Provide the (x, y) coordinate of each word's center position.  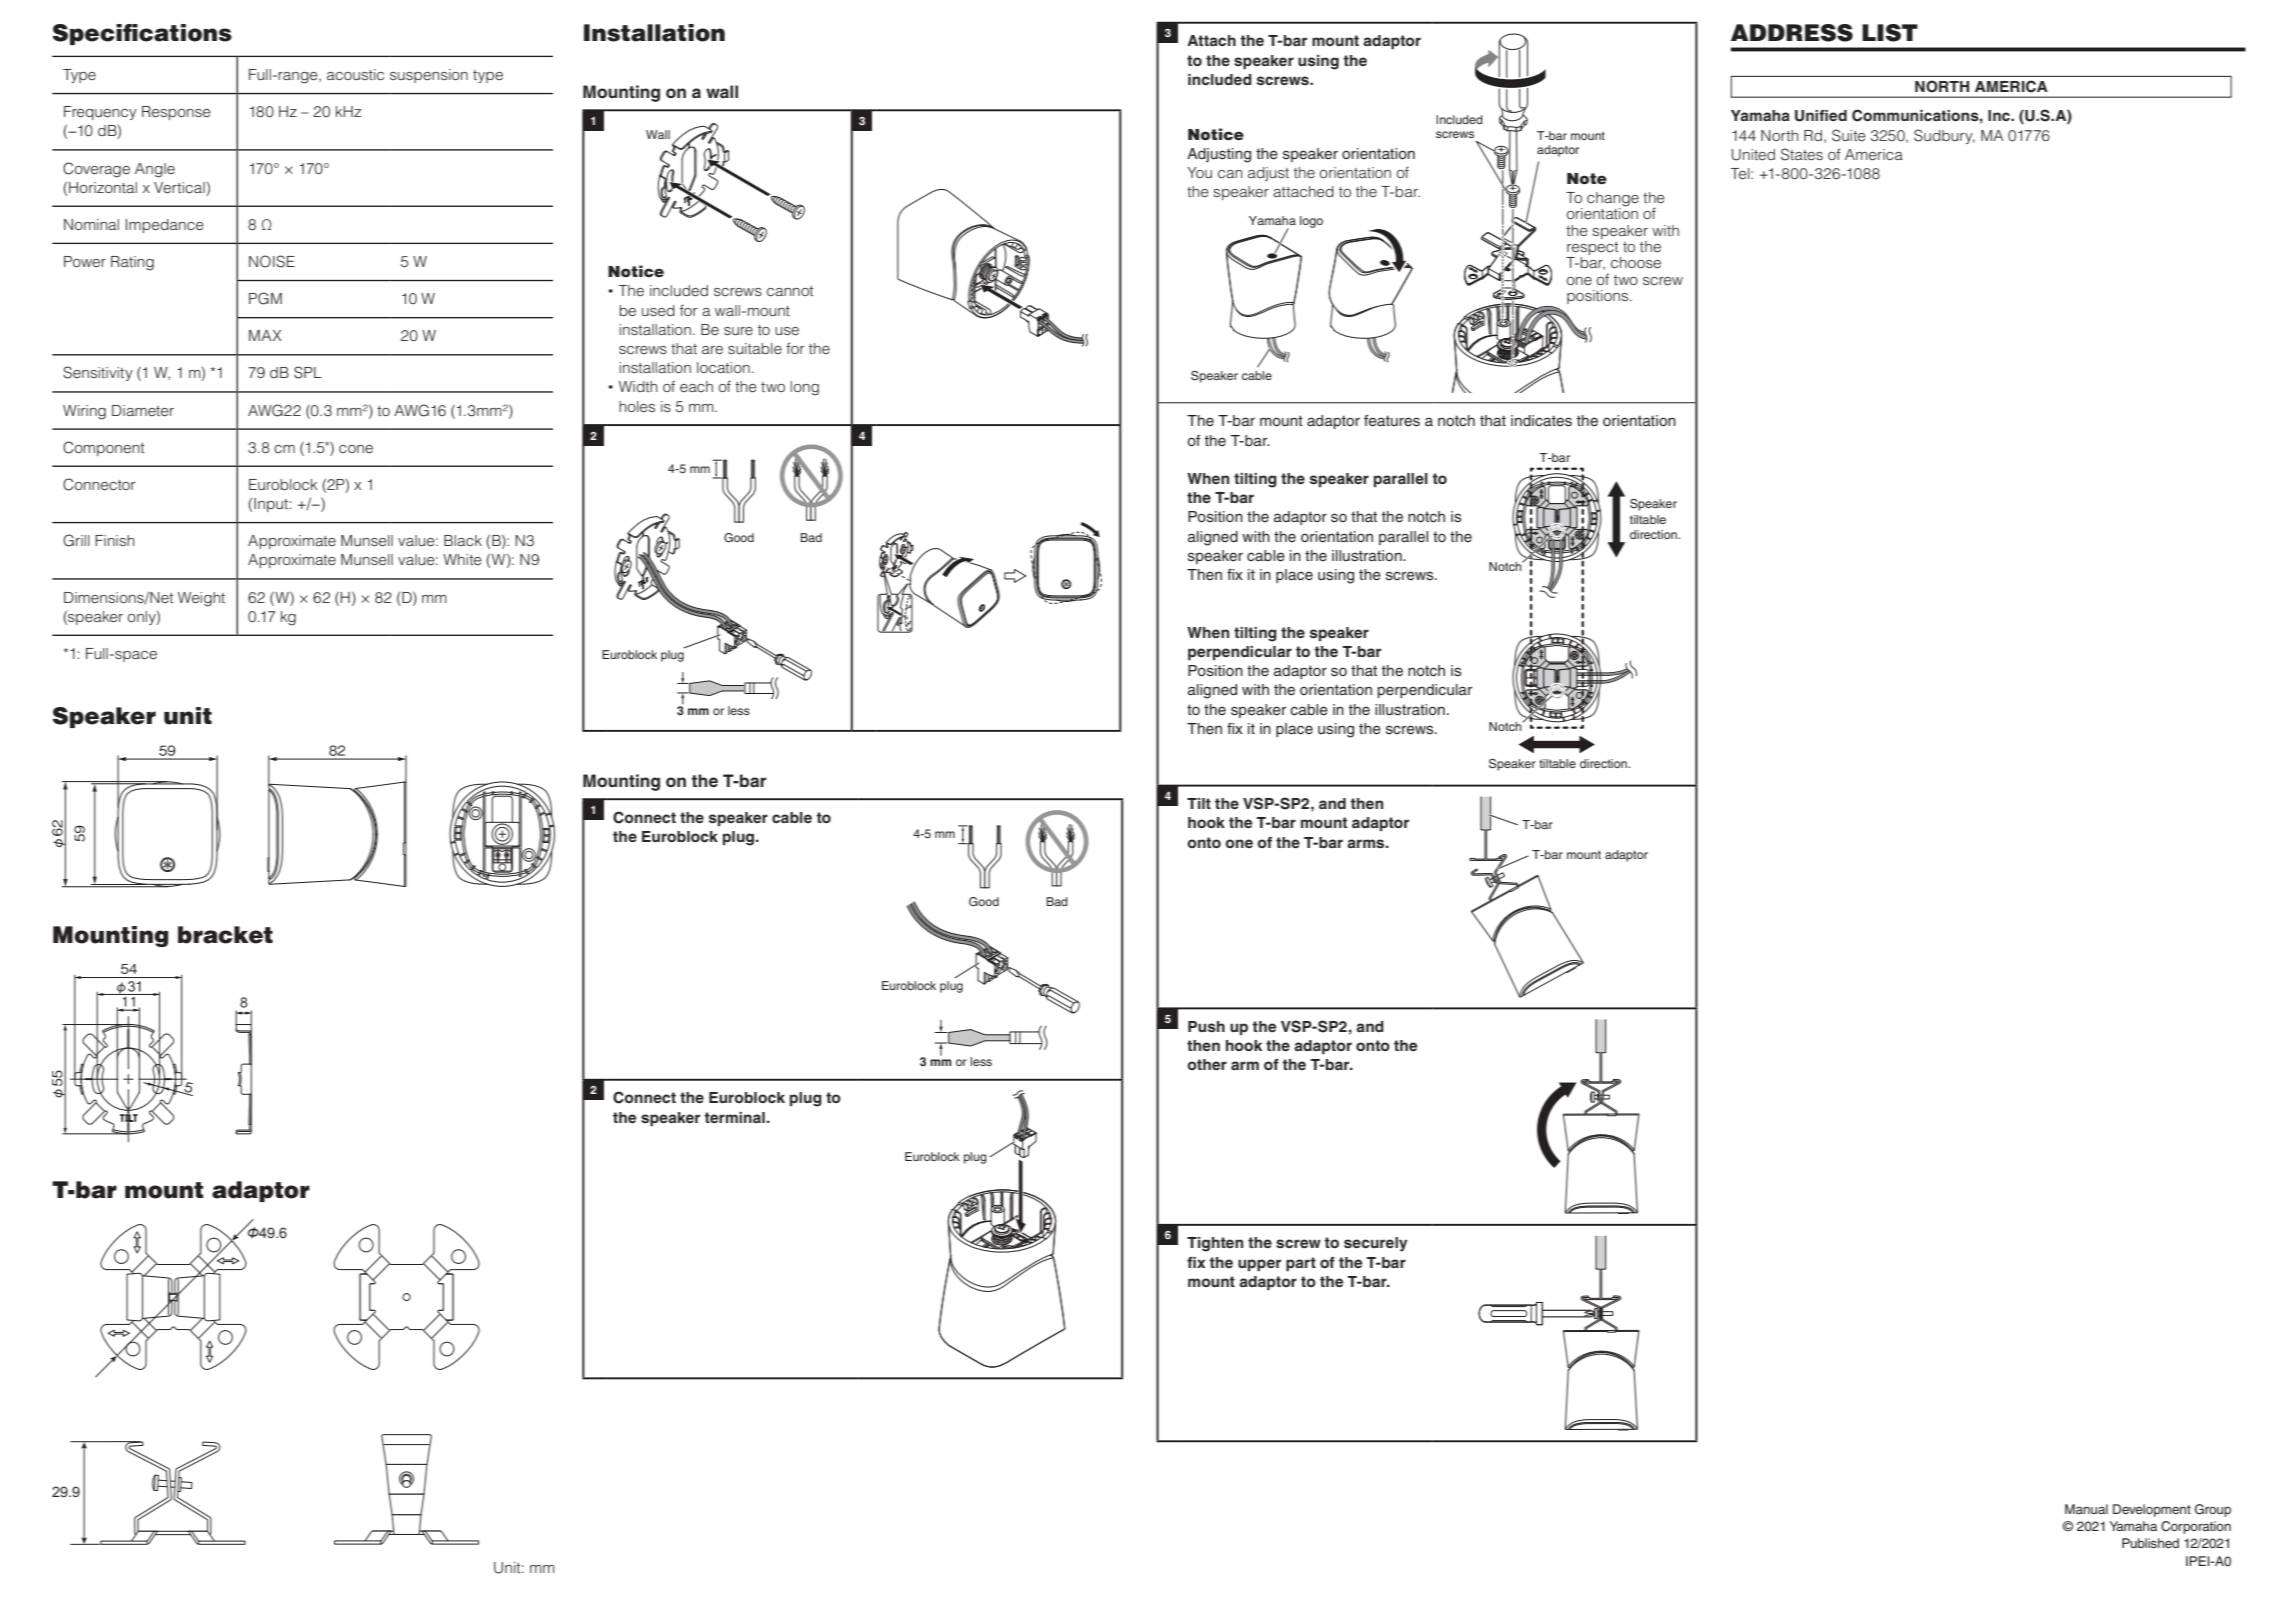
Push (1206, 1026)
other (1207, 1064)
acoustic (355, 74)
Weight (201, 599)
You (1199, 172)
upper (1259, 1265)
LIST (1890, 33)
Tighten (1215, 1244)
